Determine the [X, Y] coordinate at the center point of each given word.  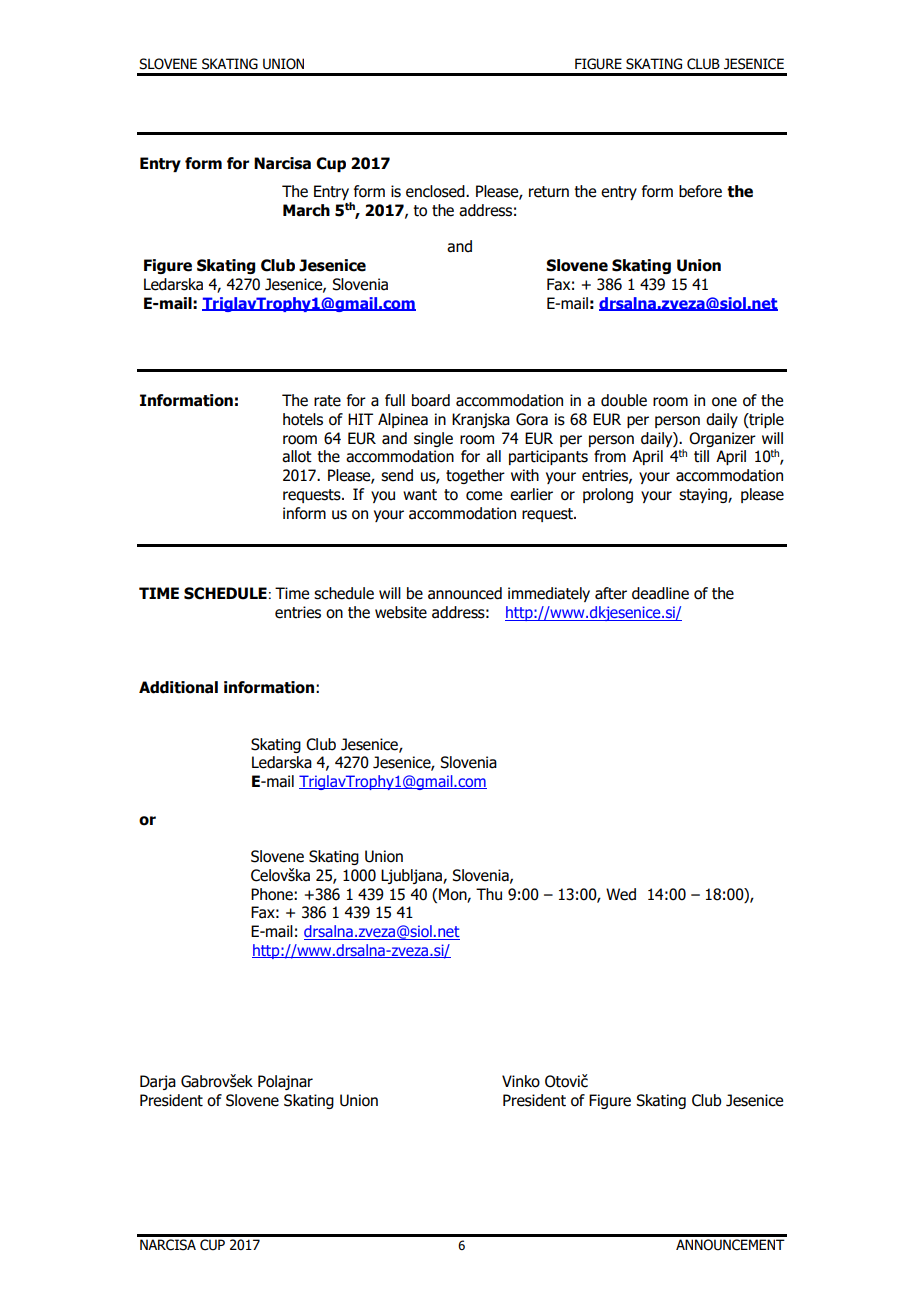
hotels [303, 419]
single [433, 439]
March [306, 210]
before [700, 191]
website [401, 612]
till [701, 456]
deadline [660, 593]
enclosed [436, 191]
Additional [178, 687]
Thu [489, 894]
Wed [621, 894]
